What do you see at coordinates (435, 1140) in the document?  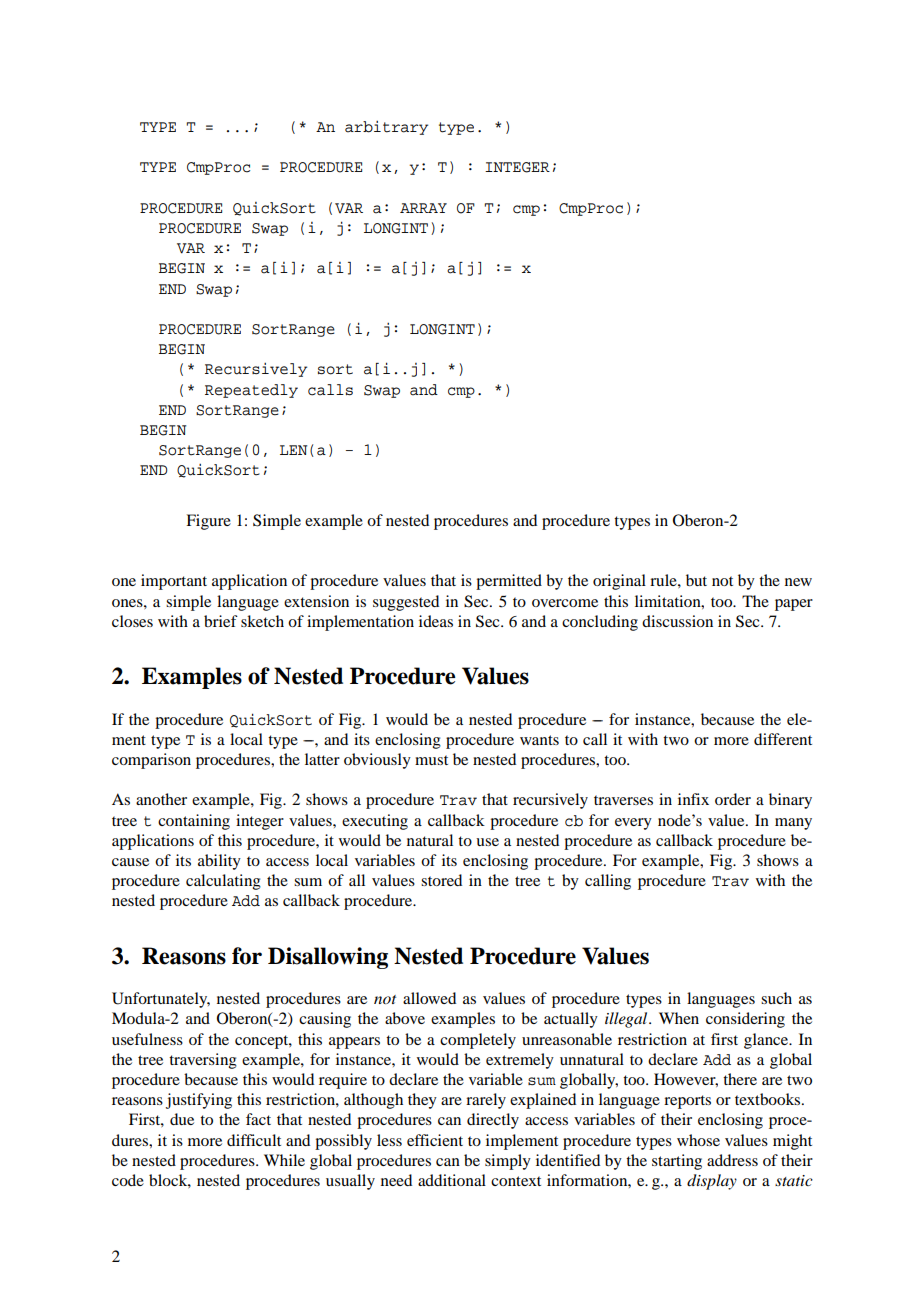 I see `efficient` at bounding box center [435, 1140].
